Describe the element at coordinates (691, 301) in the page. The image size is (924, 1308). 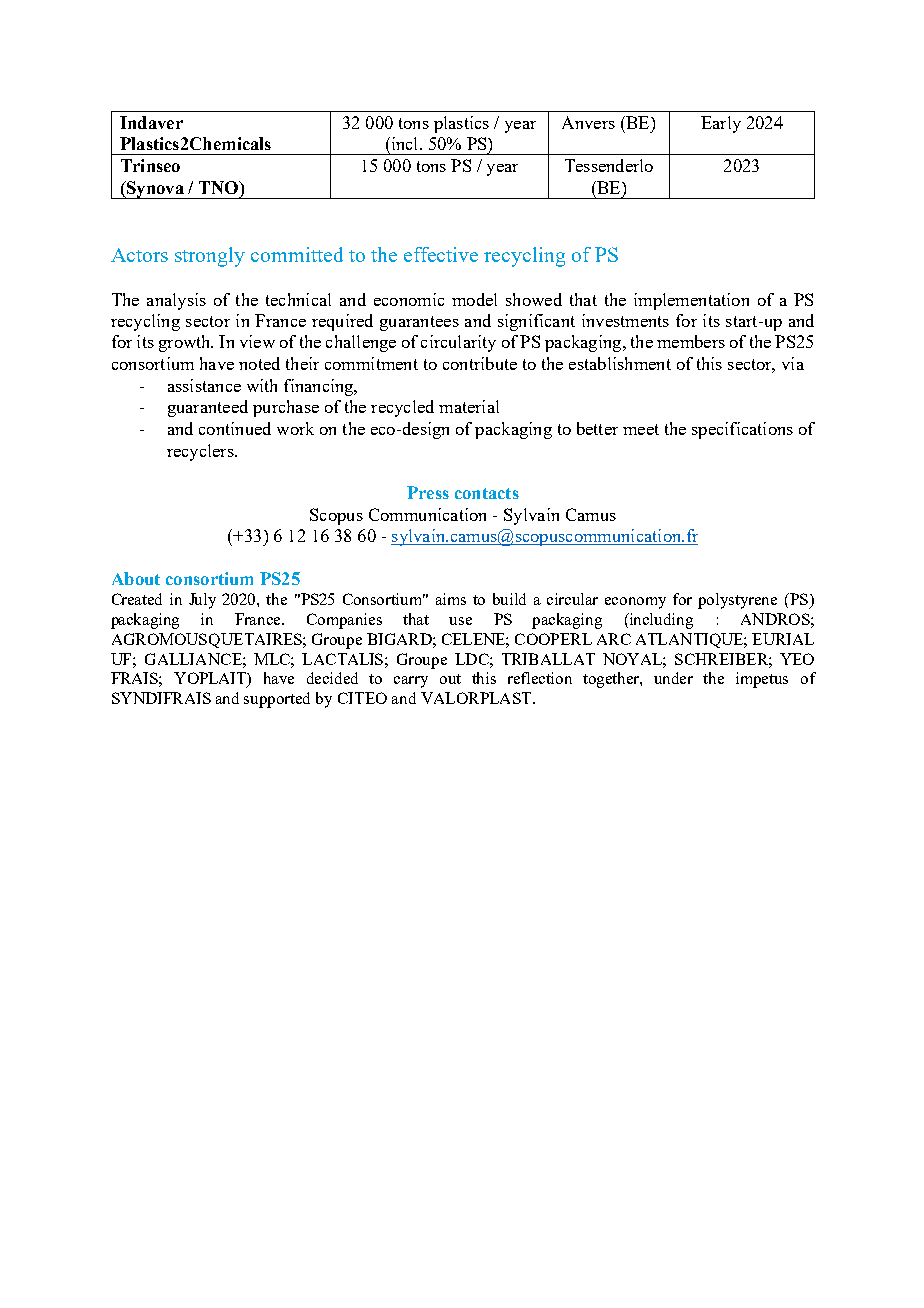
I see `implementation` at that location.
